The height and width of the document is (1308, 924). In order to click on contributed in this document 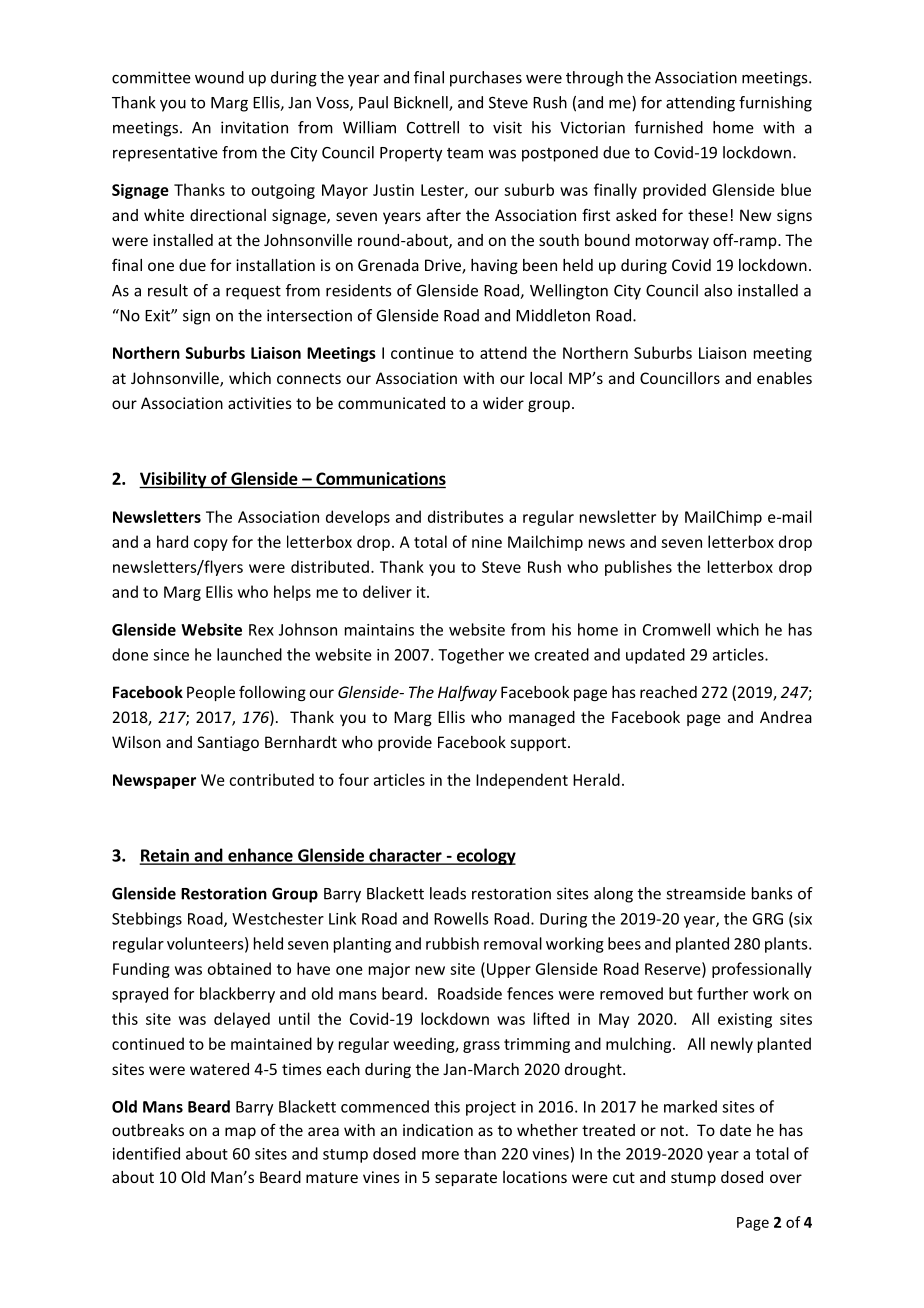, I will do `click(271, 779)`.
